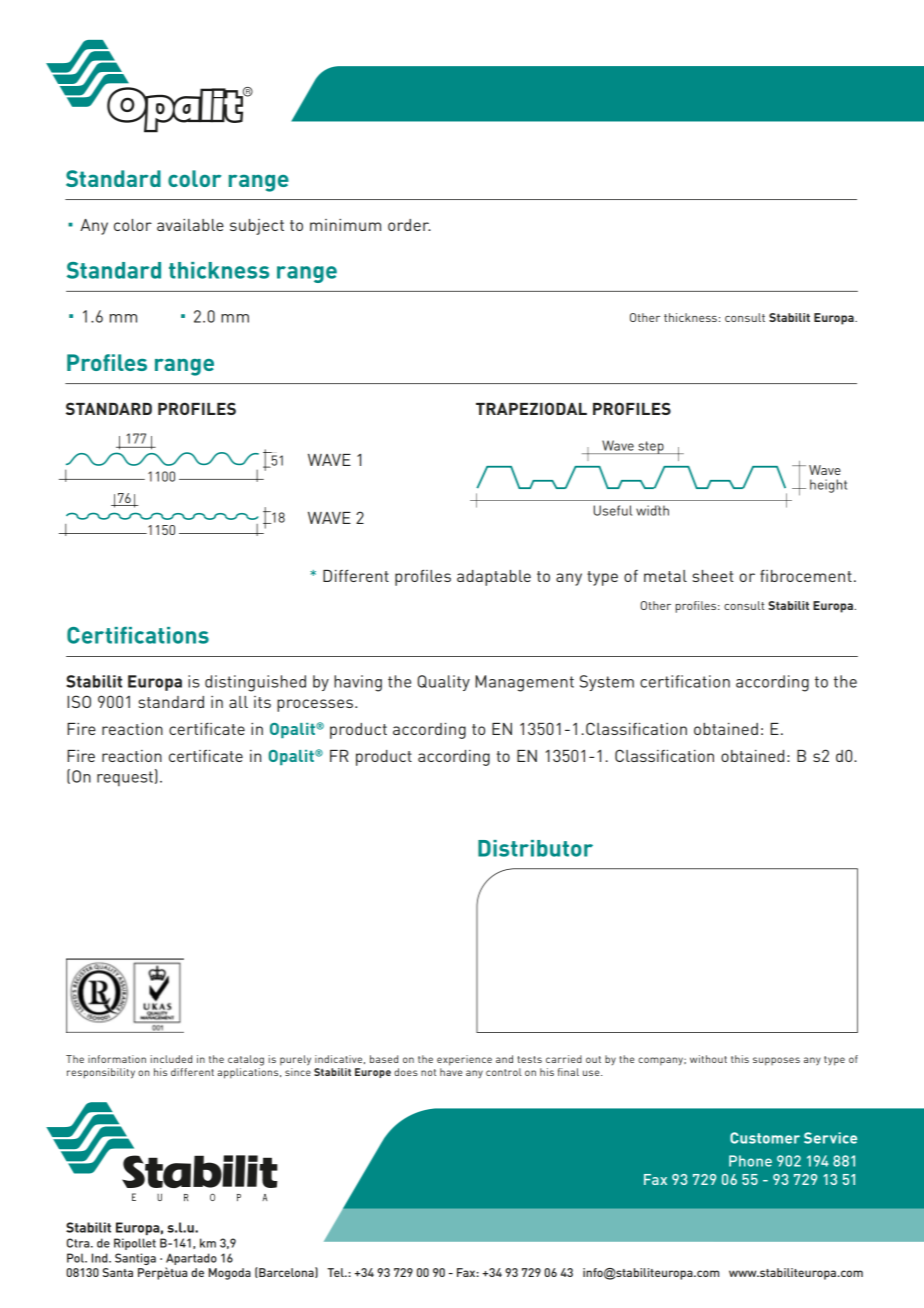 The height and width of the screenshot is (1308, 924). Describe the element at coordinates (651, 447) in the screenshot. I see `step` at that location.
